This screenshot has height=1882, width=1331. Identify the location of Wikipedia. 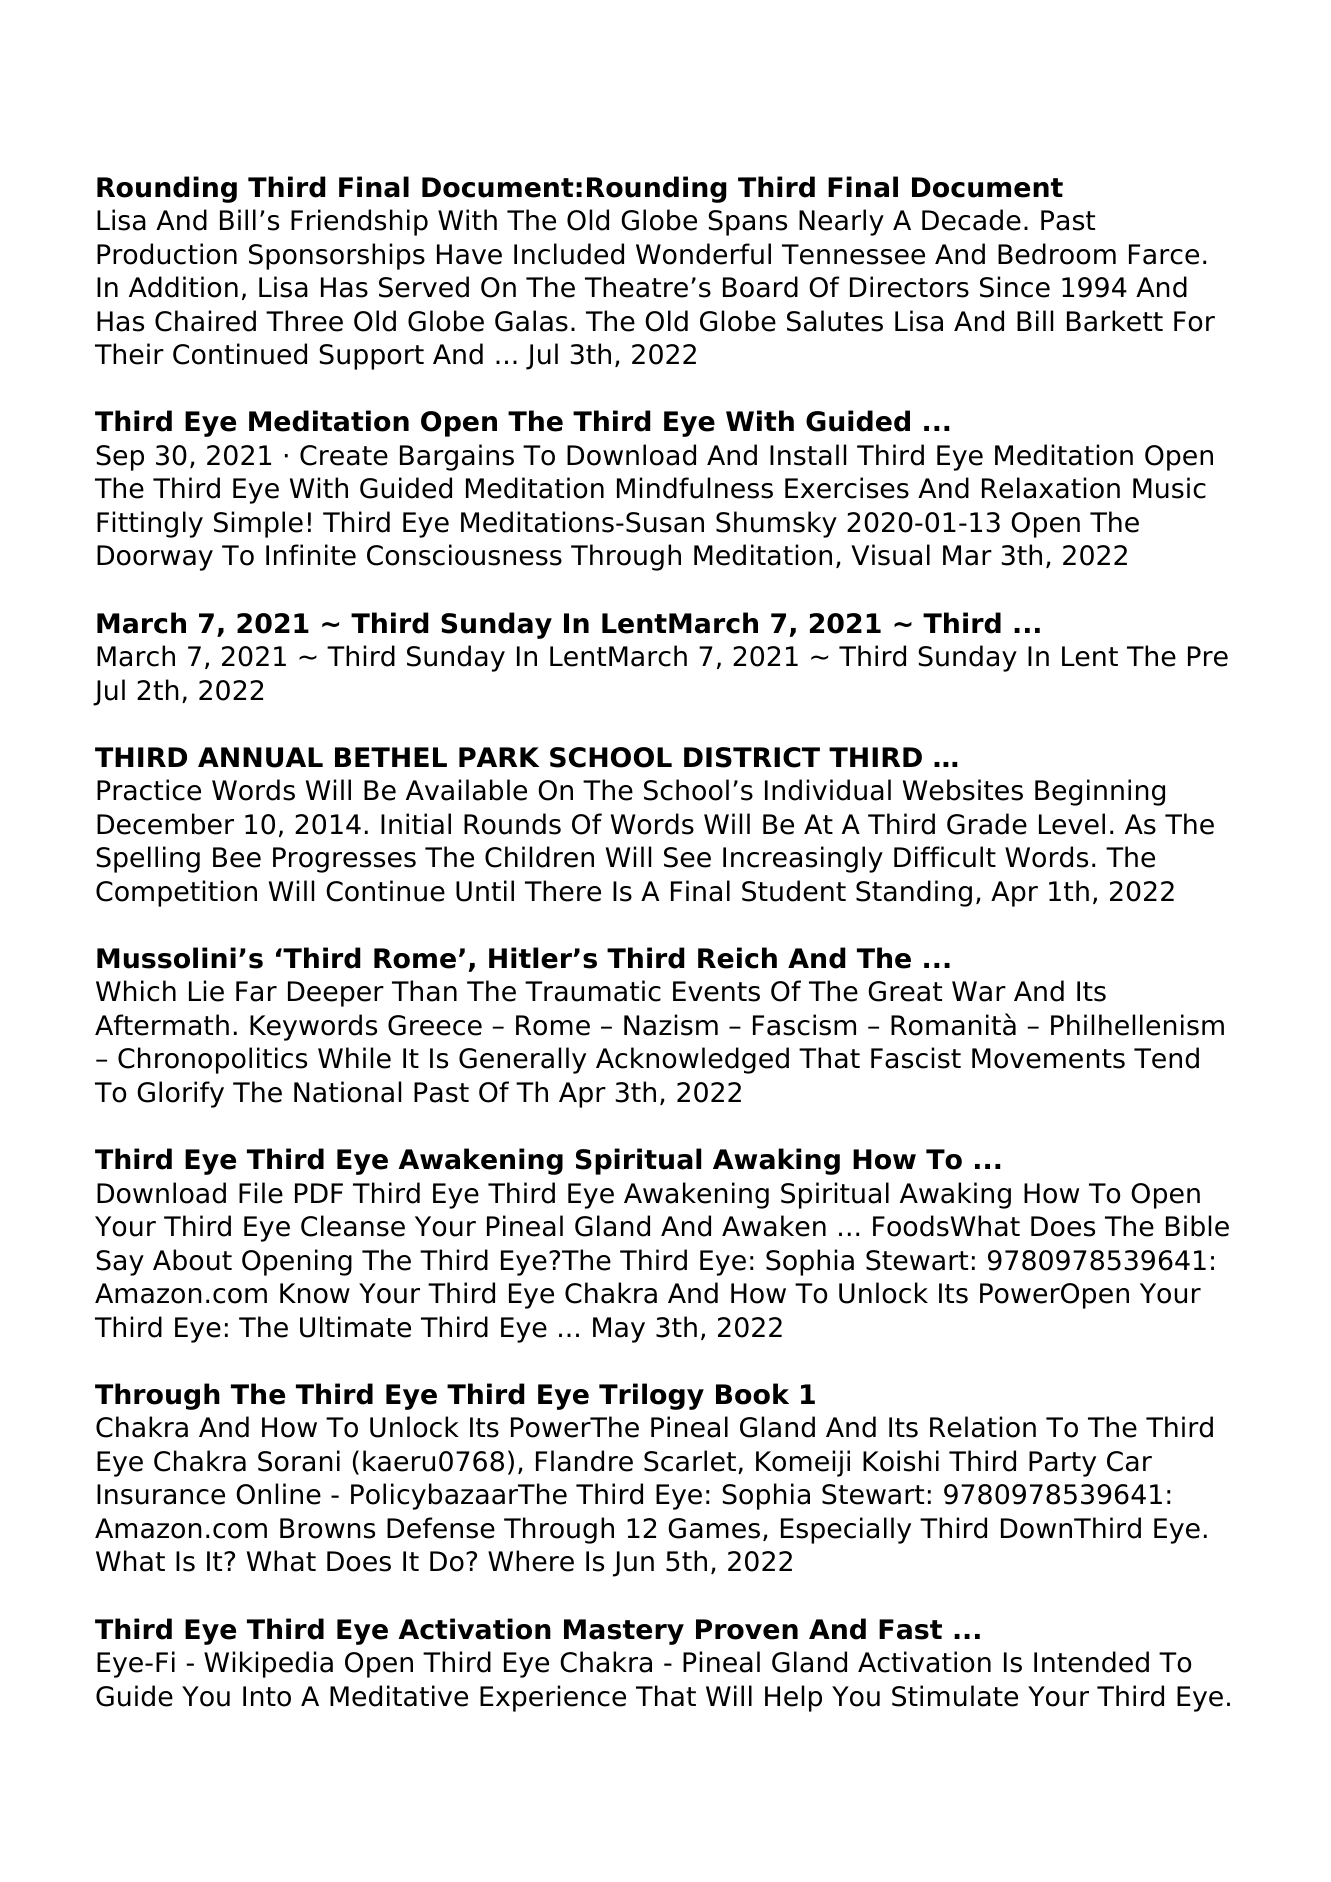
(268, 1664).
